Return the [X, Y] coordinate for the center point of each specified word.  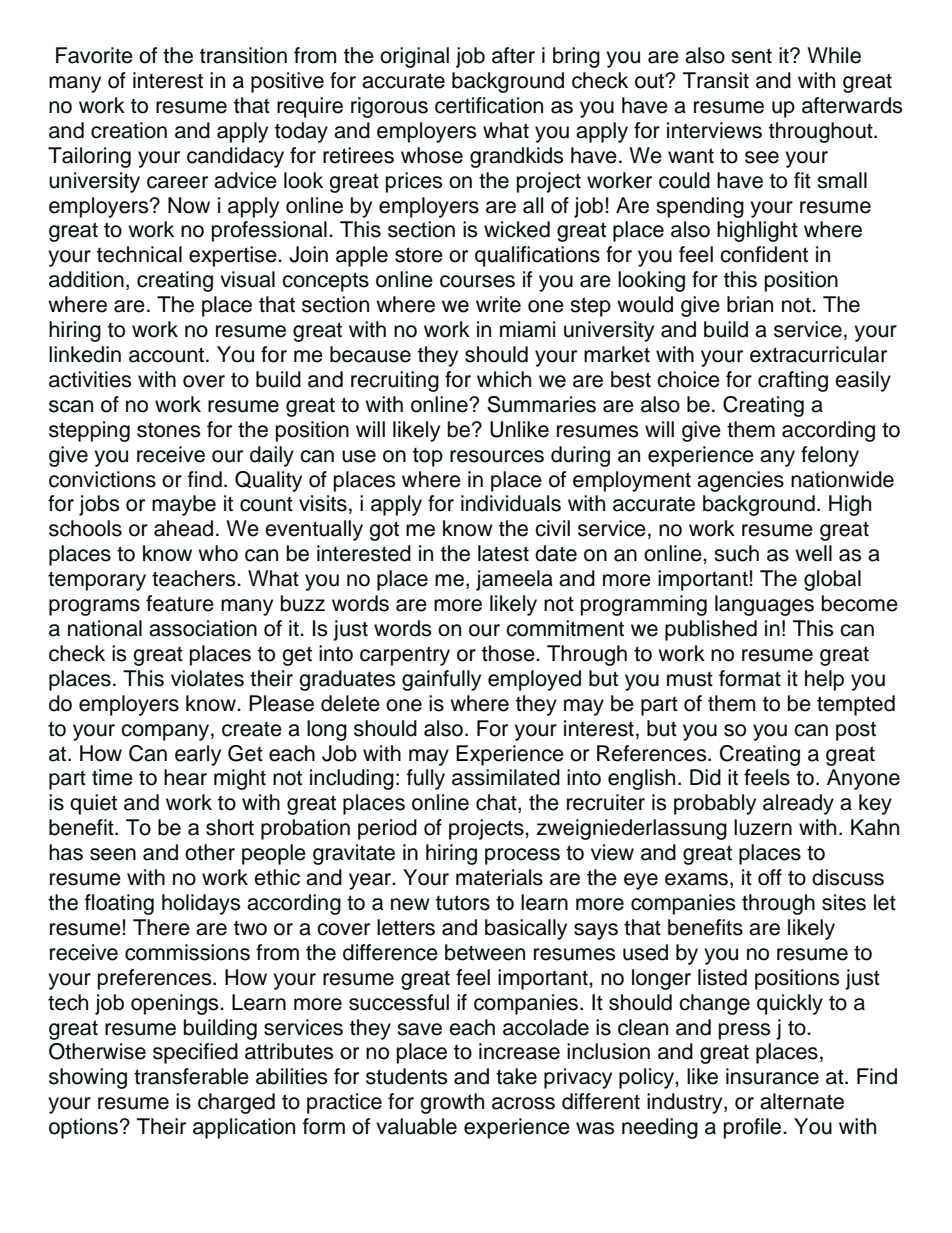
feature [180, 603]
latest [503, 553]
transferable [191, 1076]
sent [751, 56]
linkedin [85, 354]
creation [129, 130]
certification [489, 105]
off [770, 877]
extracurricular [818, 354]
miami [527, 329]
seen [113, 854]
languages [764, 605]
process [522, 856]
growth [452, 1103]
